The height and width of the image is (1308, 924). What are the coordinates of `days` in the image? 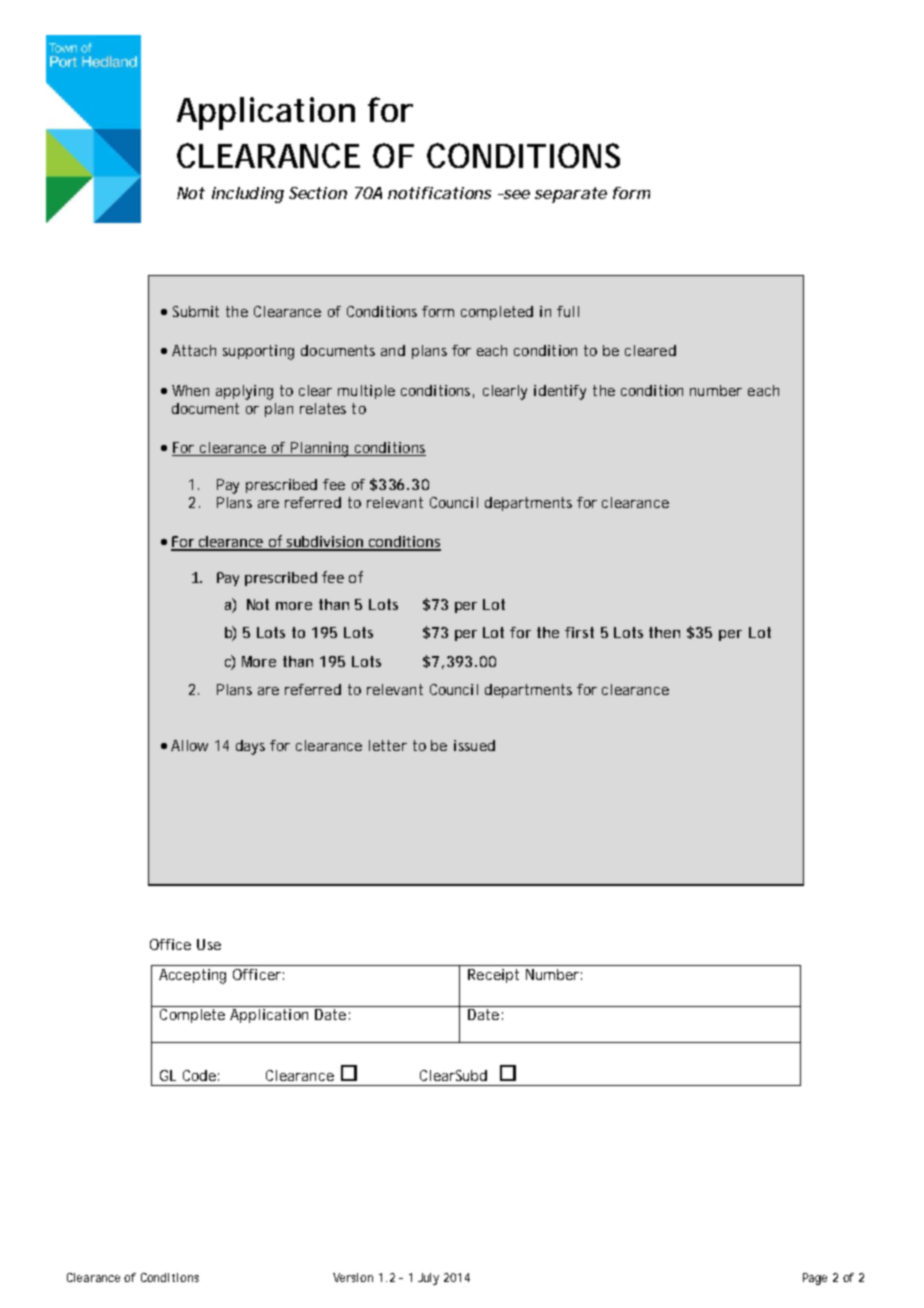 It's located at (250, 747).
